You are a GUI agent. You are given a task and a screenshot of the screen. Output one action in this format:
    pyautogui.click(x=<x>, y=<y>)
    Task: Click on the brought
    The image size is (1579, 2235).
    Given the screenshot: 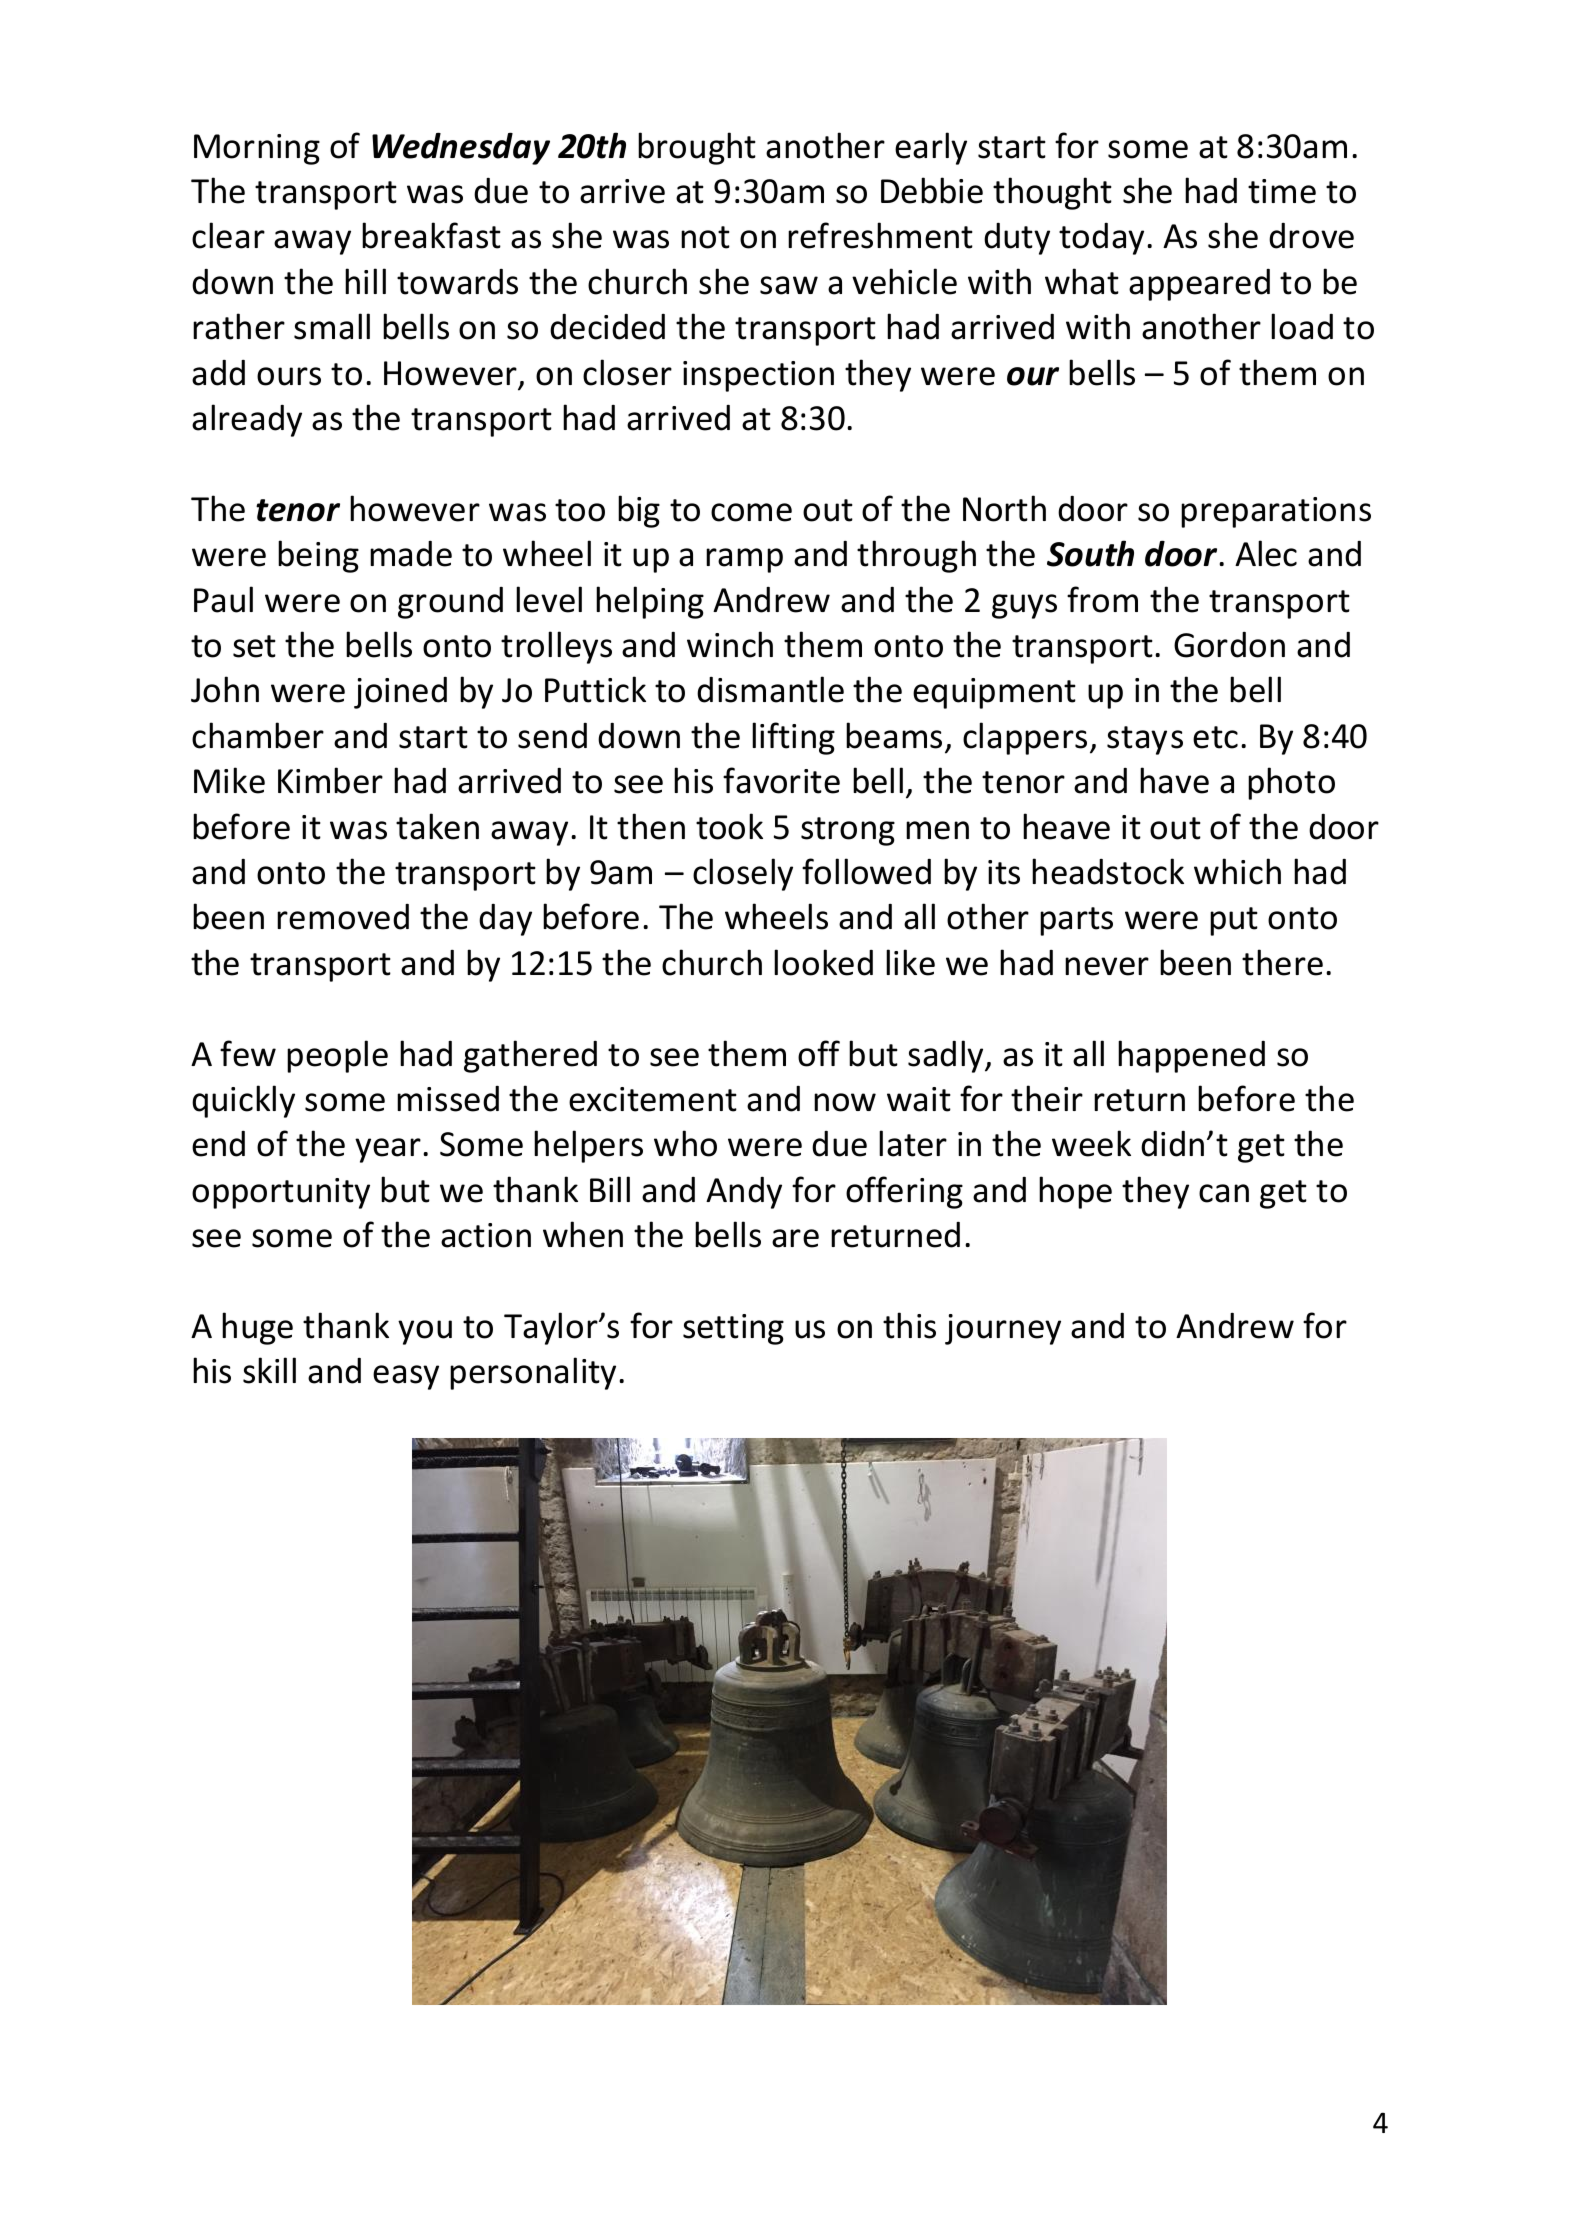 What is the action you would take?
    pyautogui.click(x=697, y=148)
